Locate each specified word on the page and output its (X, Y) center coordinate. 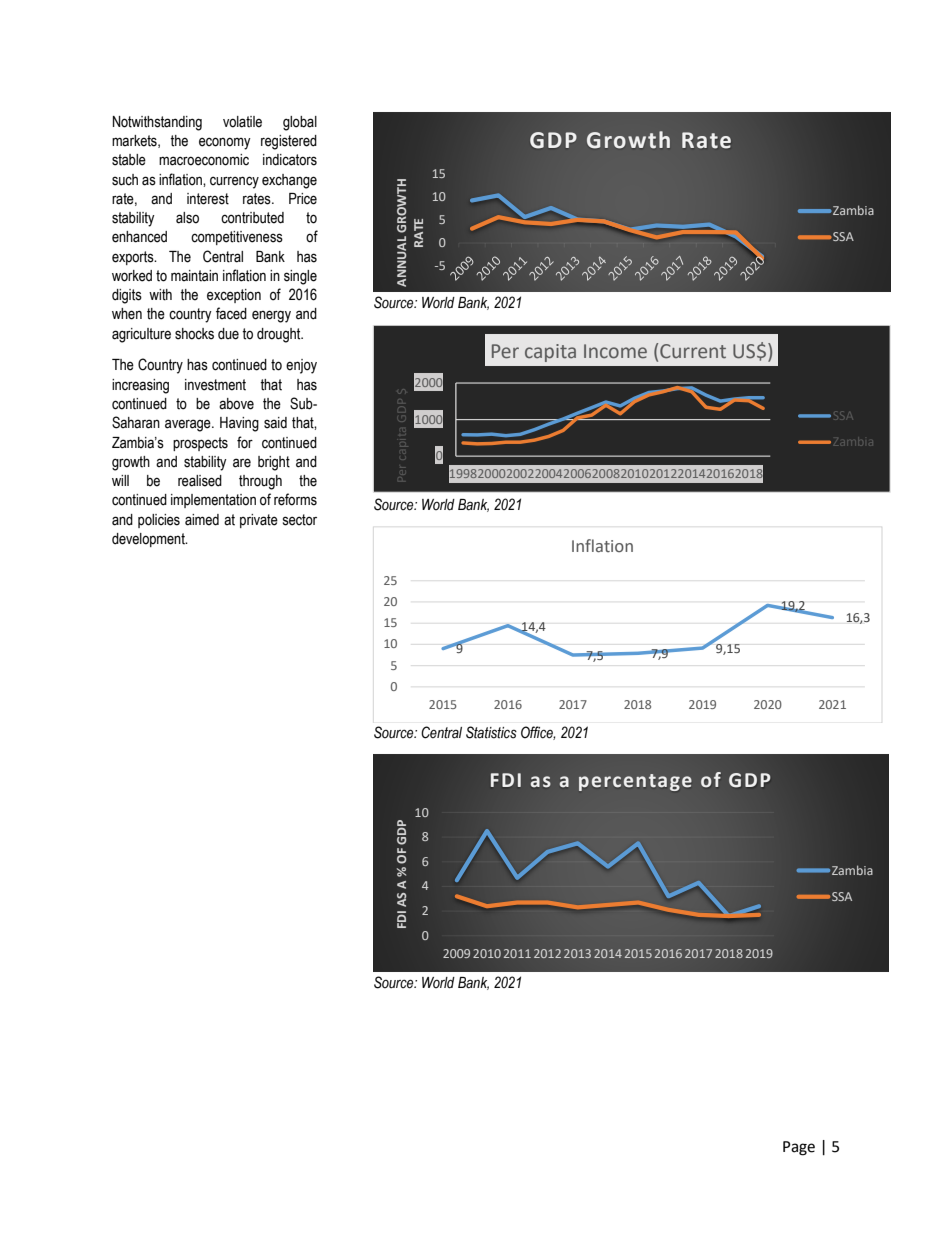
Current (693, 351)
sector (300, 520)
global (300, 123)
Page (799, 1148)
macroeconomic (204, 160)
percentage (635, 782)
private (259, 521)
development (149, 540)
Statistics (491, 732)
